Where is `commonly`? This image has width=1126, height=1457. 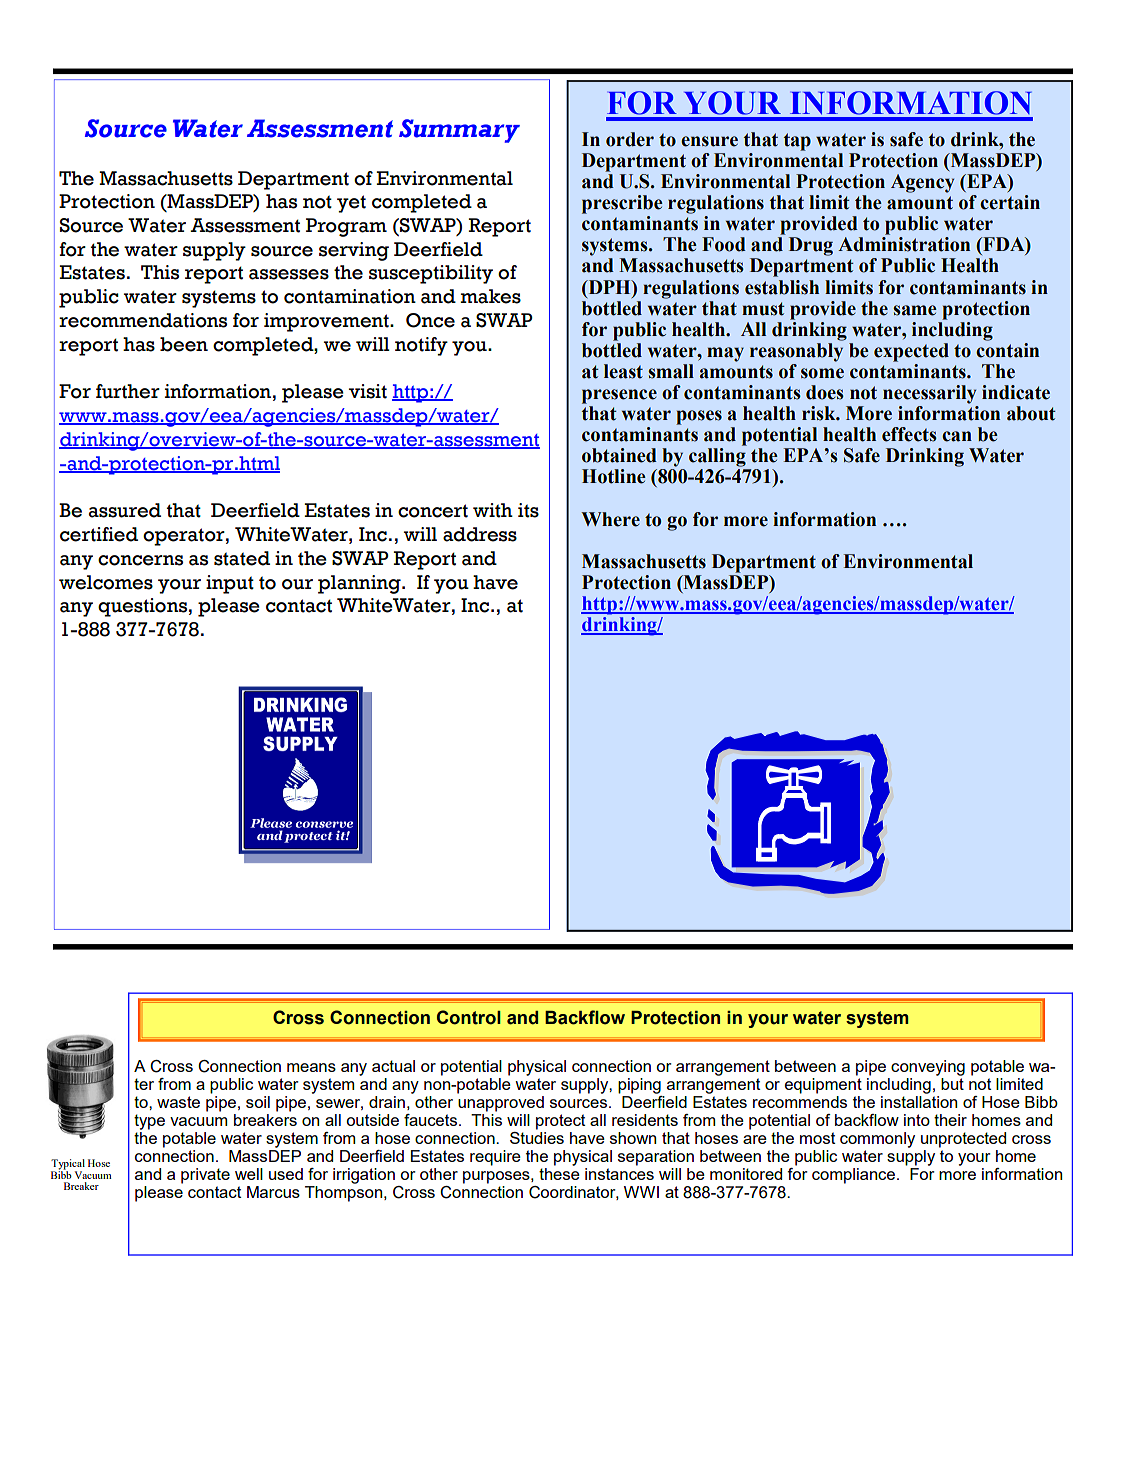 commonly is located at coordinates (877, 1140).
